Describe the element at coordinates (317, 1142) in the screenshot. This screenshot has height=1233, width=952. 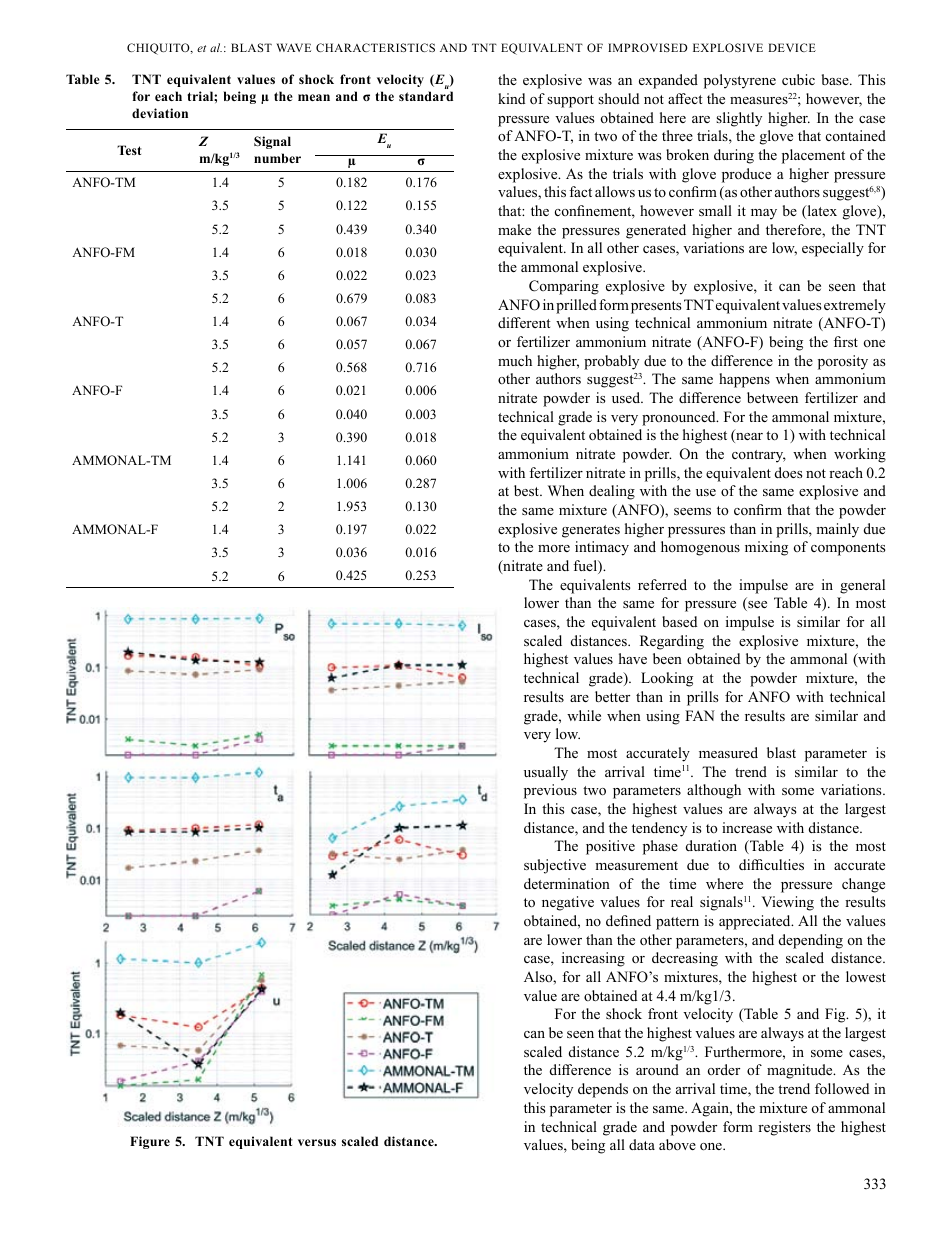
I see `versus` at that location.
